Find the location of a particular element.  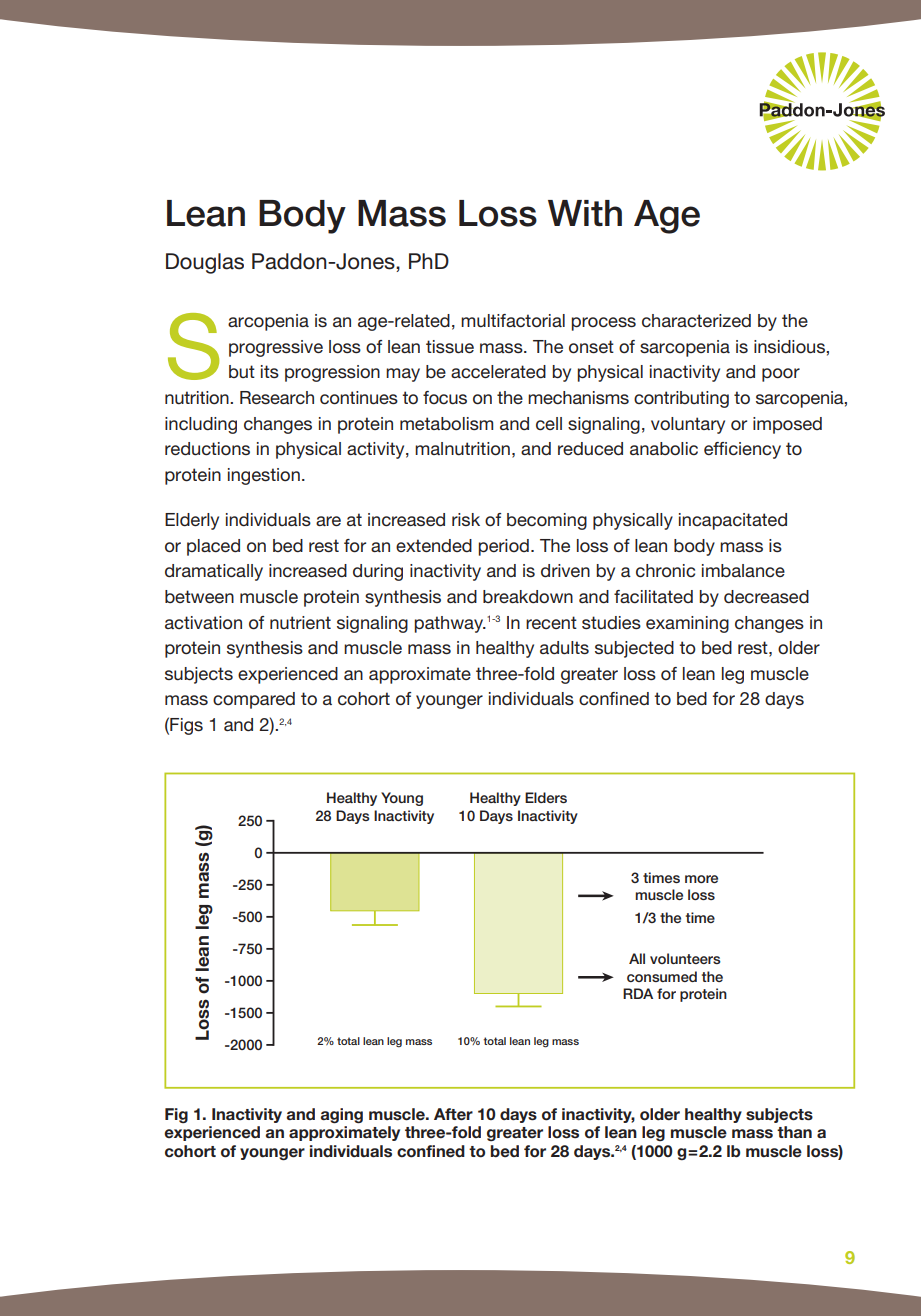

metabolism is located at coordinates (446, 423).
